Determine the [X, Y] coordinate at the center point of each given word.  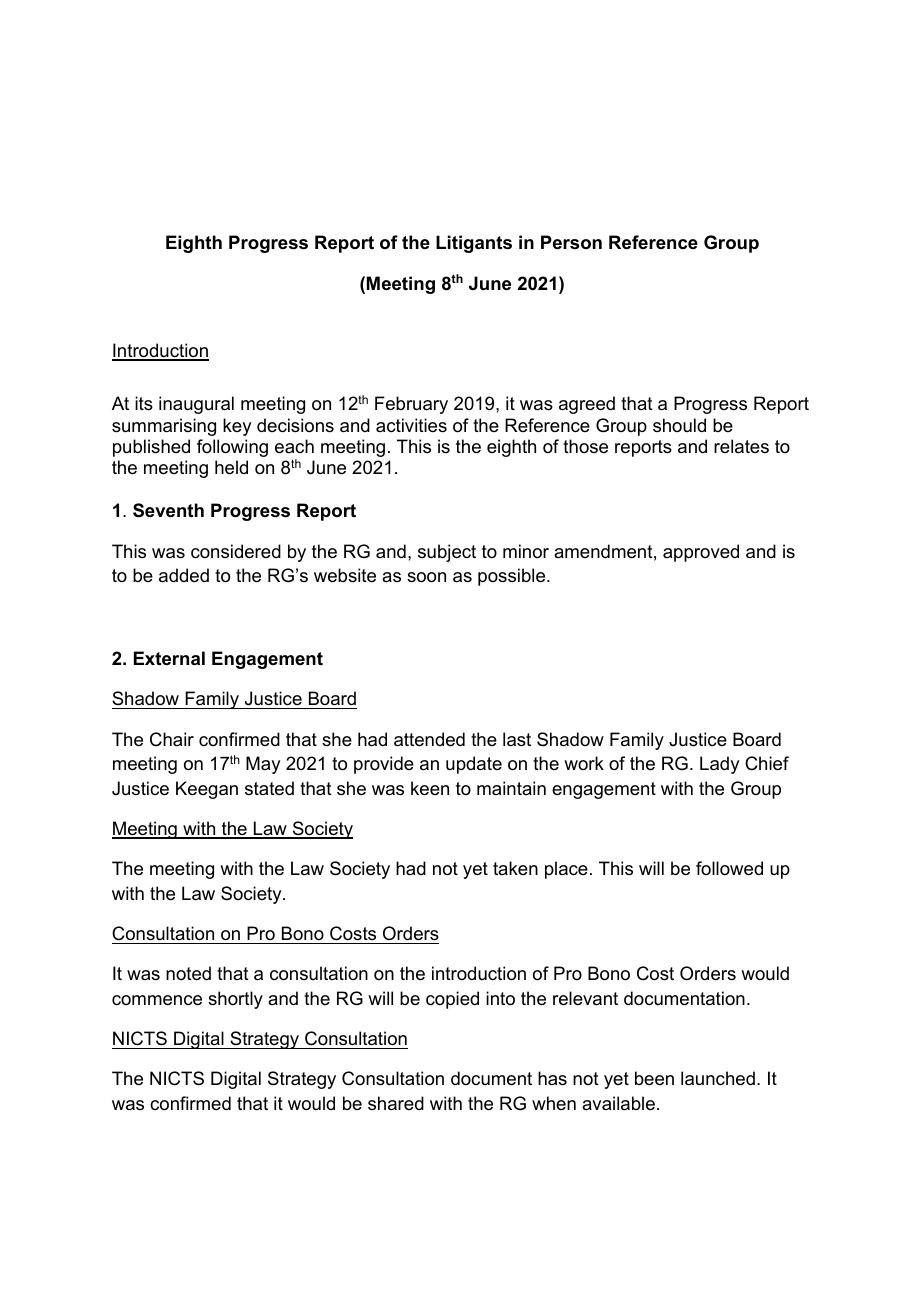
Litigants [474, 244]
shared [396, 1103]
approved [701, 553]
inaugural [196, 405]
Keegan [207, 790]
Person [571, 242]
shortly [235, 1000]
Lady [719, 765]
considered [236, 551]
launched [718, 1078]
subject [447, 553]
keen [430, 788]
